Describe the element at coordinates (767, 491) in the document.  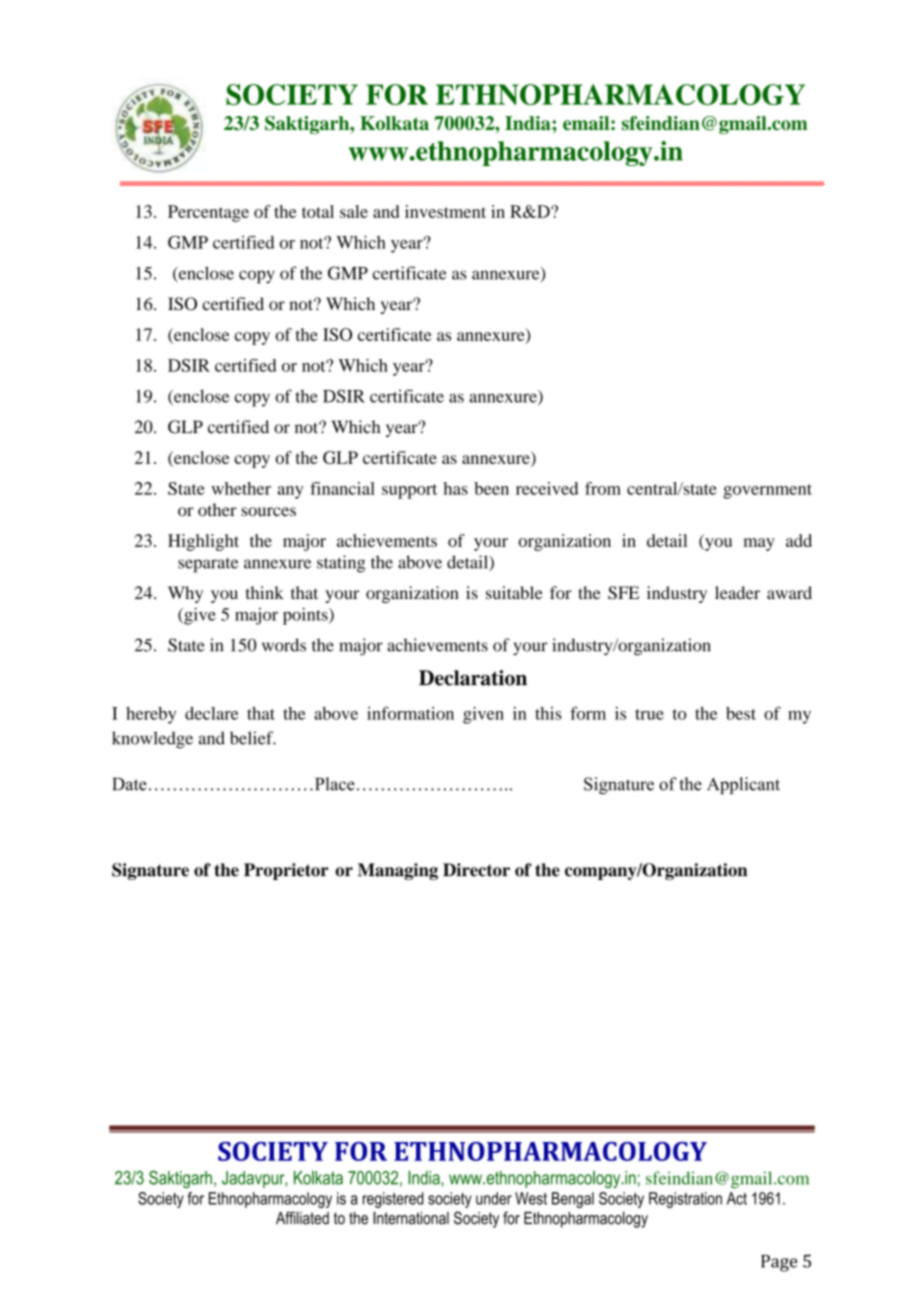
I see `government` at that location.
